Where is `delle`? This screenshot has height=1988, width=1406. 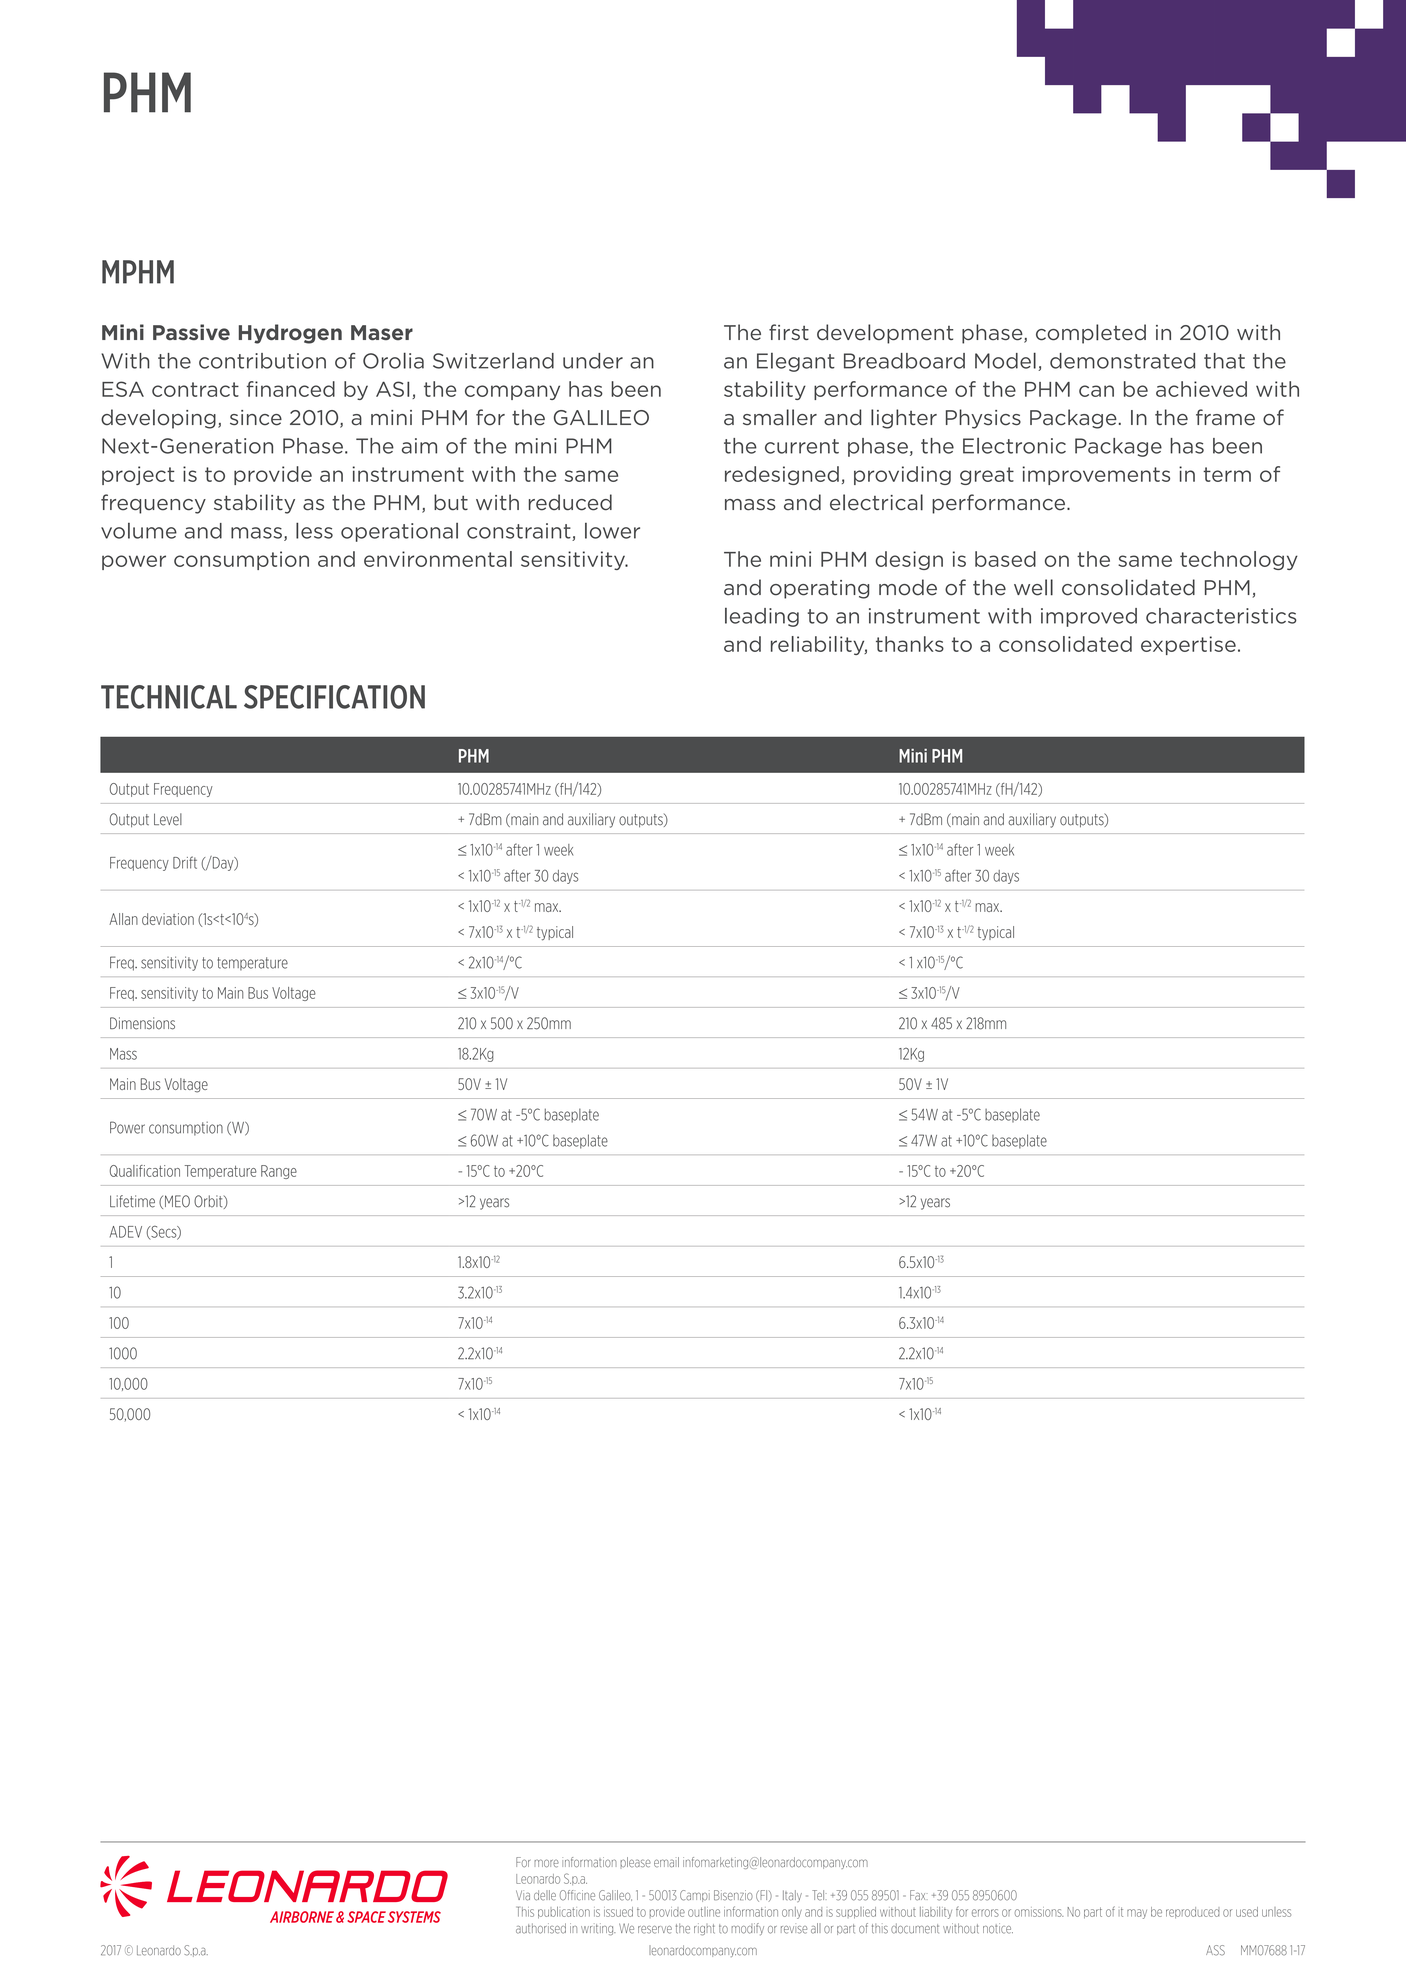 delle is located at coordinates (545, 1895).
